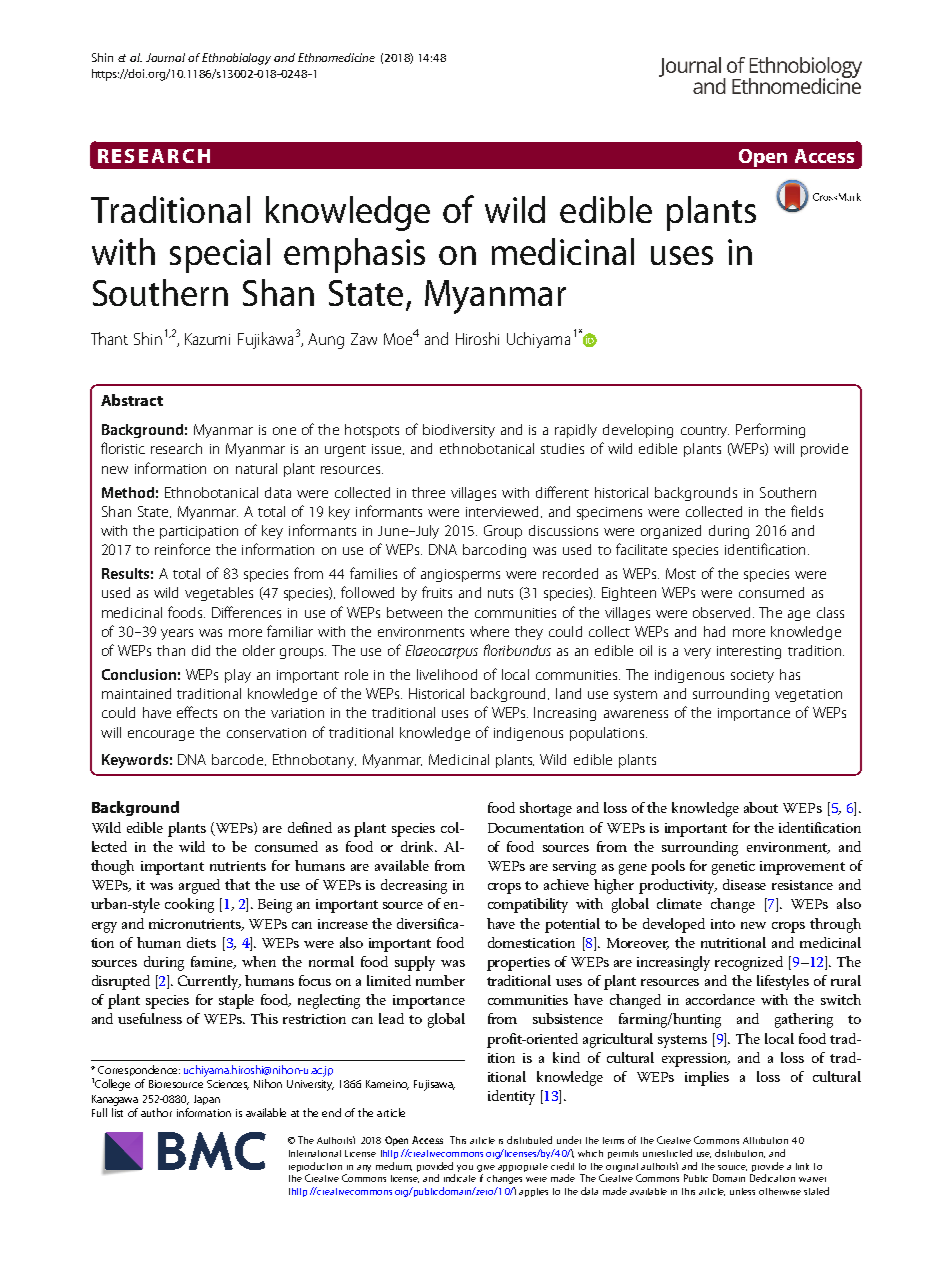 Image resolution: width=952 pixels, height=1265 pixels. Describe the element at coordinates (354, 255) in the image. I see `emphasis` at that location.
